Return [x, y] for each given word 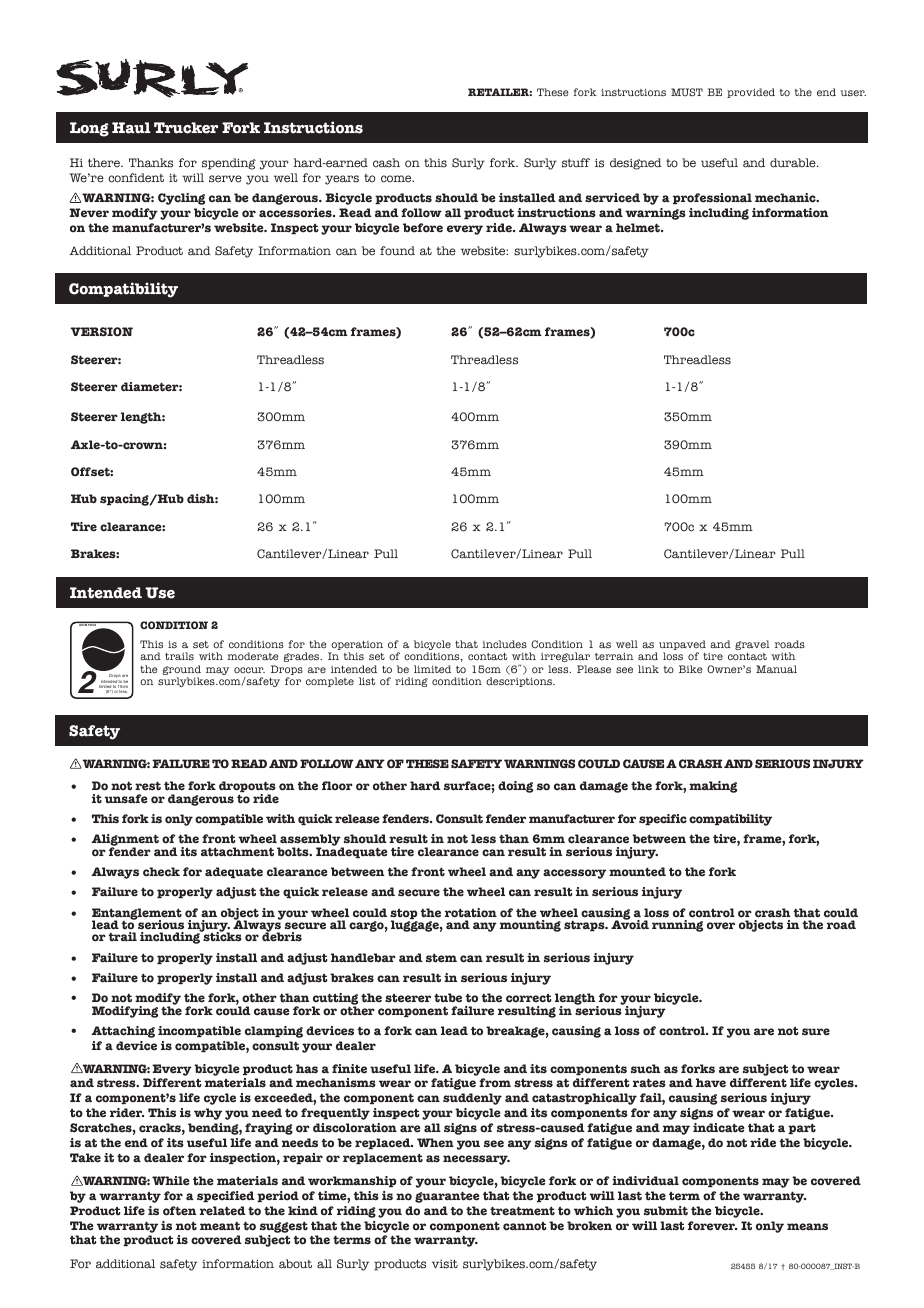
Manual [776, 669]
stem [441, 958]
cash [386, 163]
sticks [221, 936]
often [179, 1211]
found [397, 251]
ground [181, 671]
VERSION [101, 332]
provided [751, 93]
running [677, 926]
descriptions [520, 682]
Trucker [186, 128]
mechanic [786, 198]
